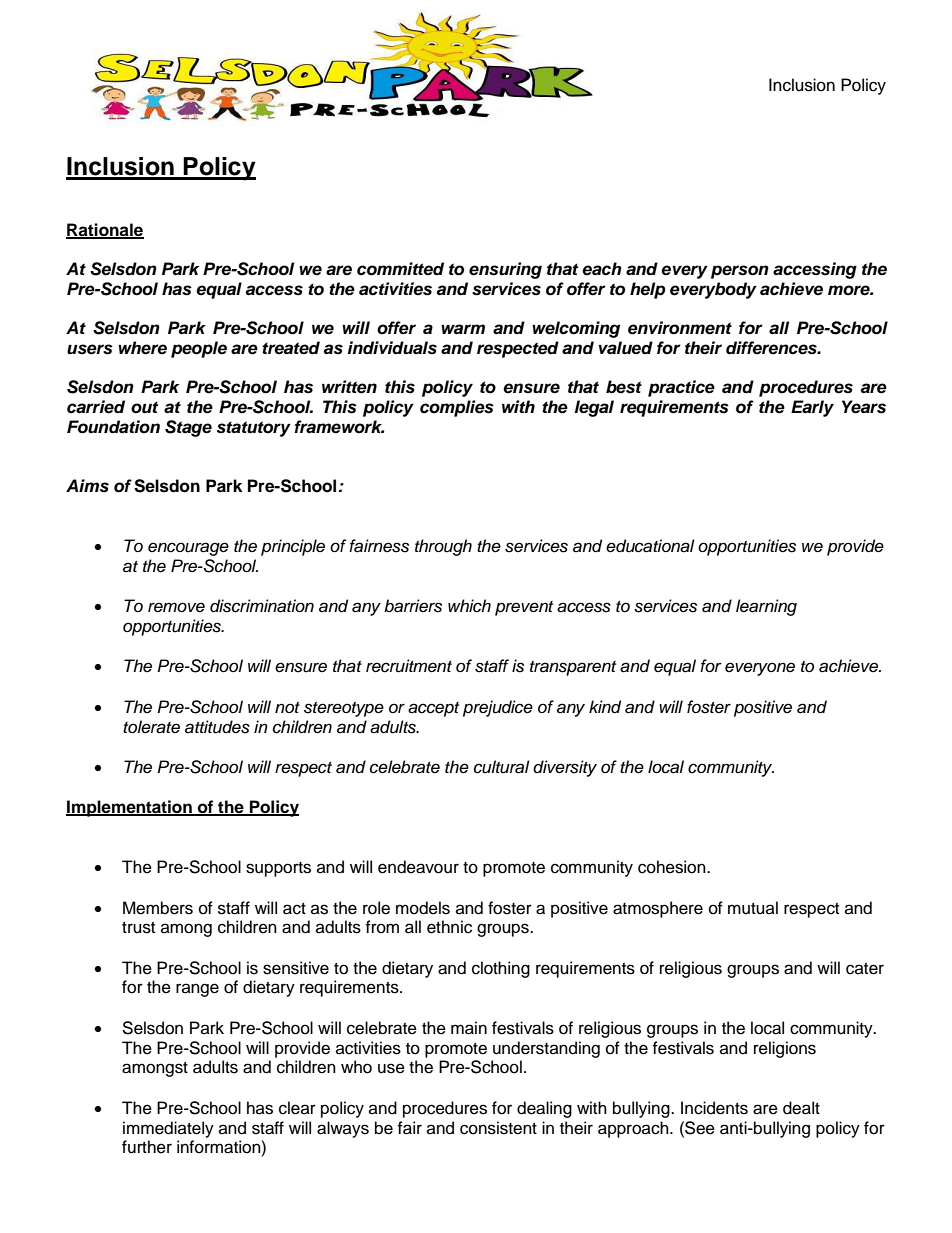  Describe the element at coordinates (673, 867) in the image. I see `cohesion` at that location.
